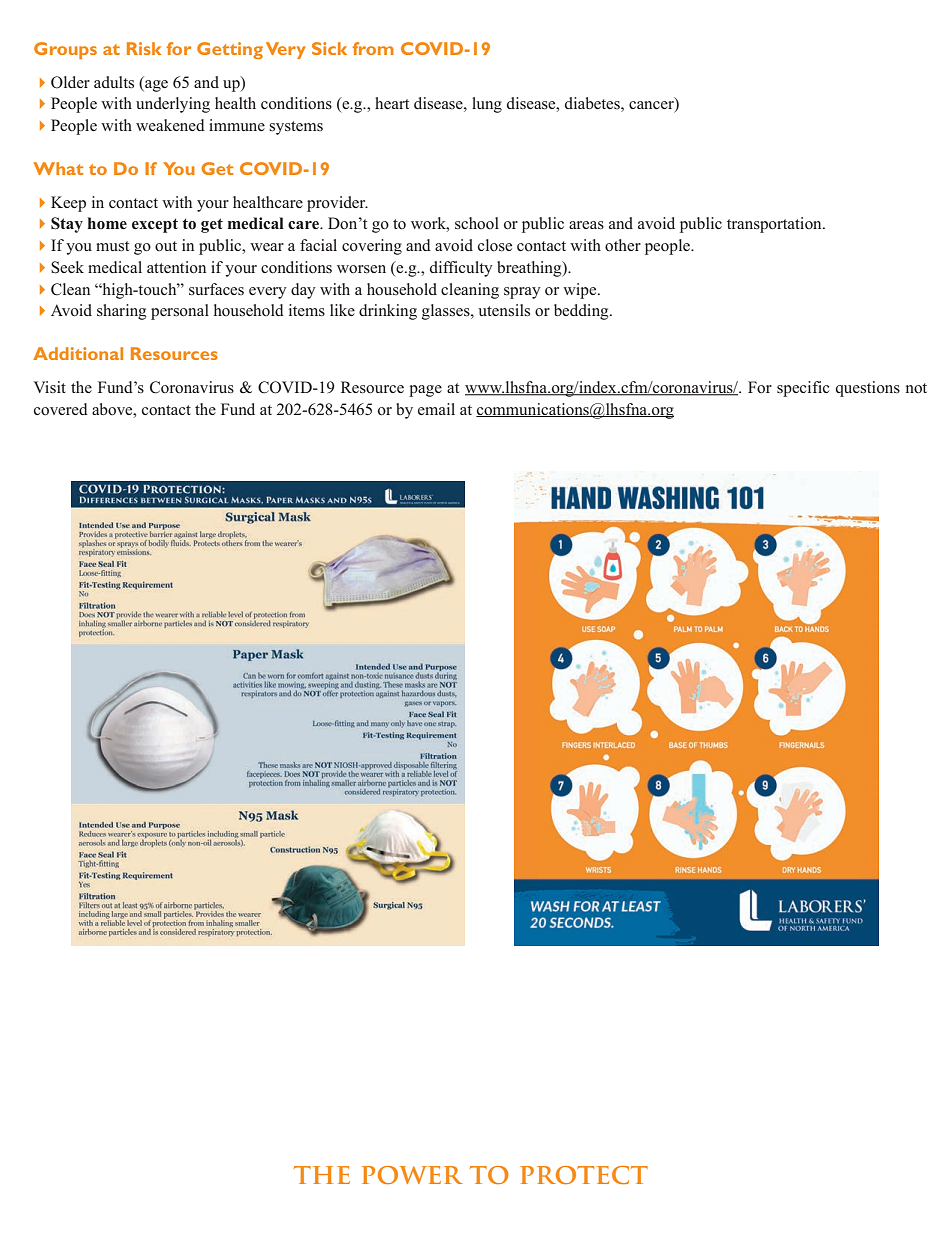 Image resolution: width=952 pixels, height=1233 pixels. What do you see at coordinates (775, 225) in the page?
I see `transportation` at bounding box center [775, 225].
